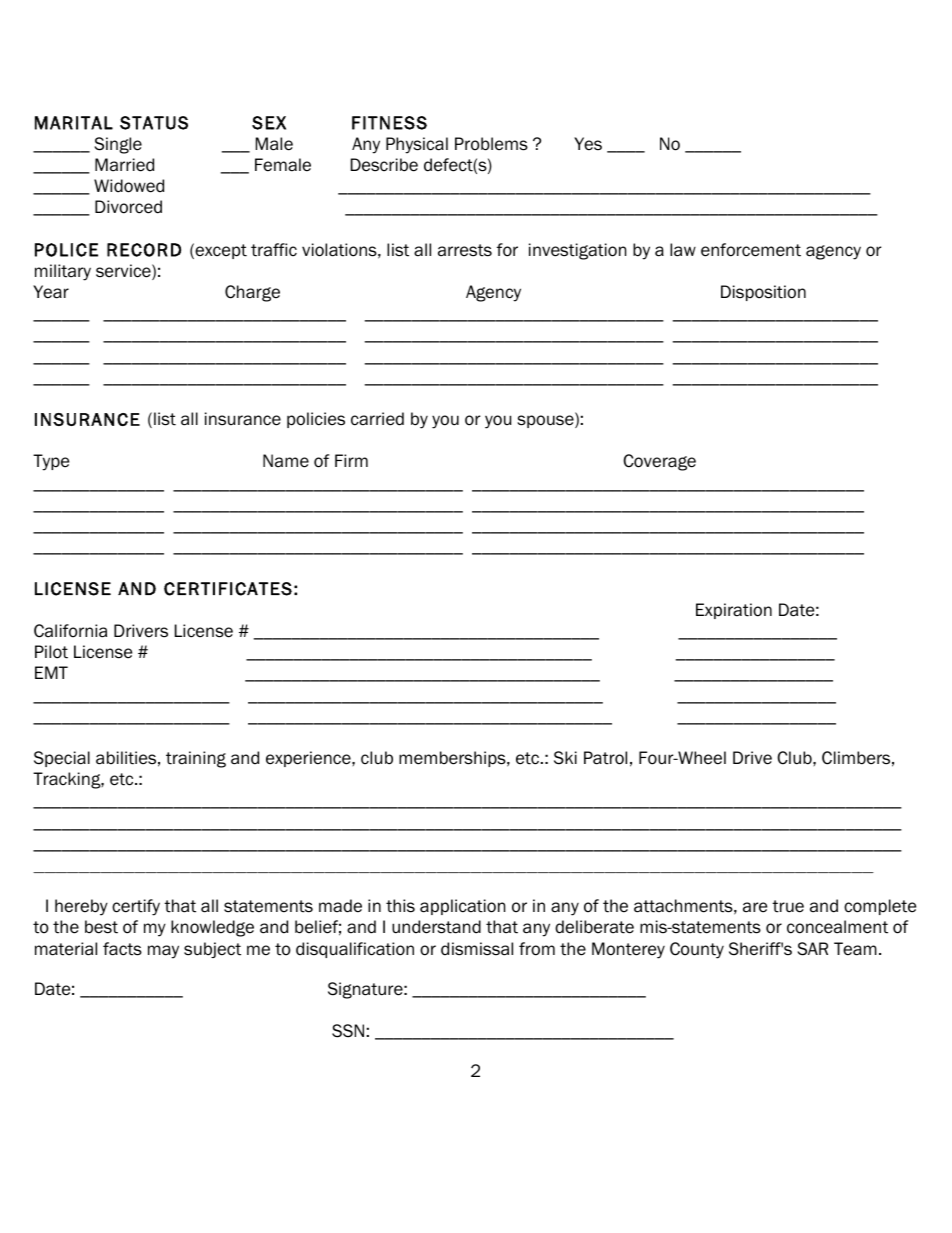 The width and height of the screenshot is (952, 1233). What do you see at coordinates (163, 952) in the screenshot?
I see `may` at bounding box center [163, 952].
